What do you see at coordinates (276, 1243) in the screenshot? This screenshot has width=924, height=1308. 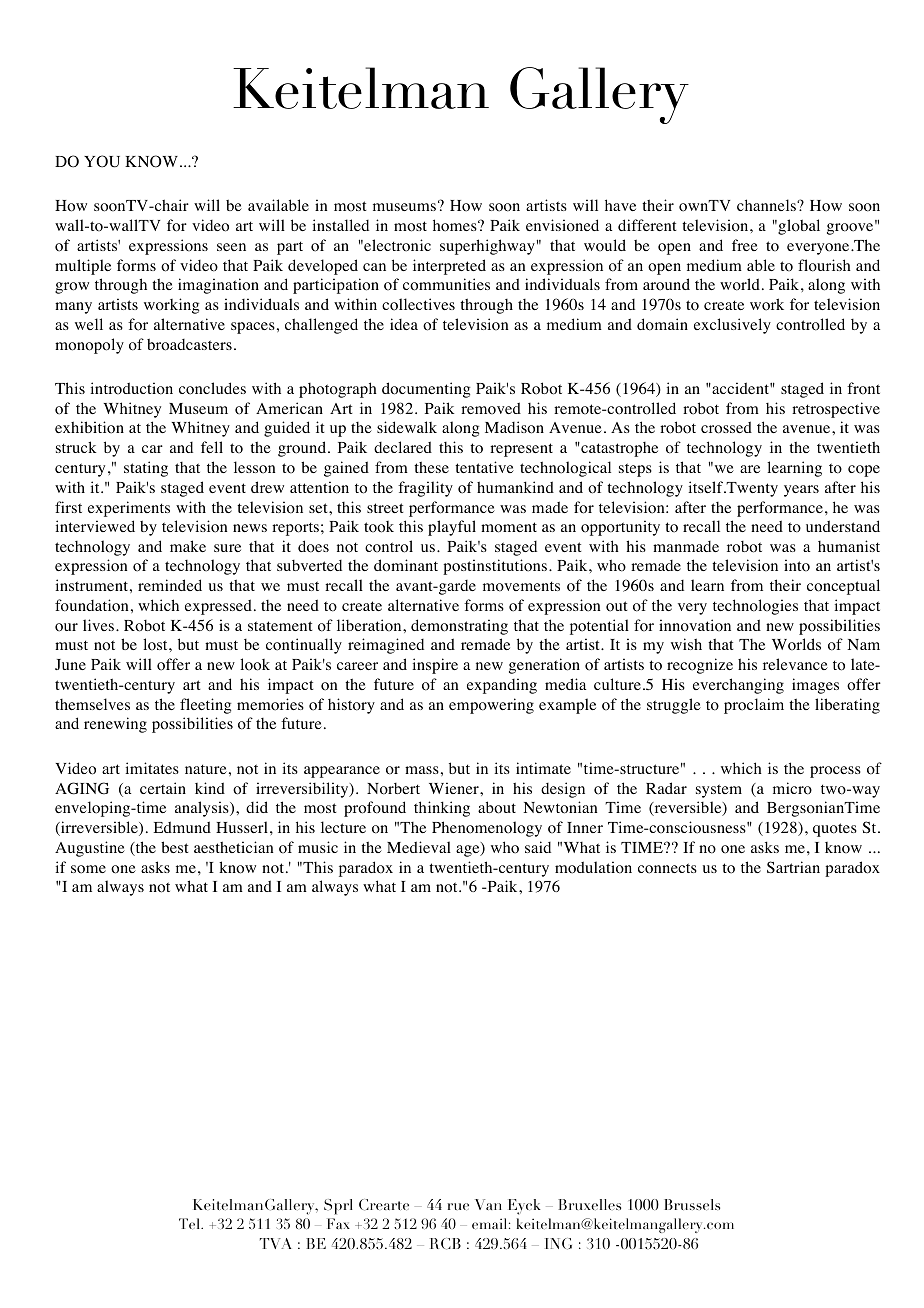 I see `TVA` at bounding box center [276, 1243].
